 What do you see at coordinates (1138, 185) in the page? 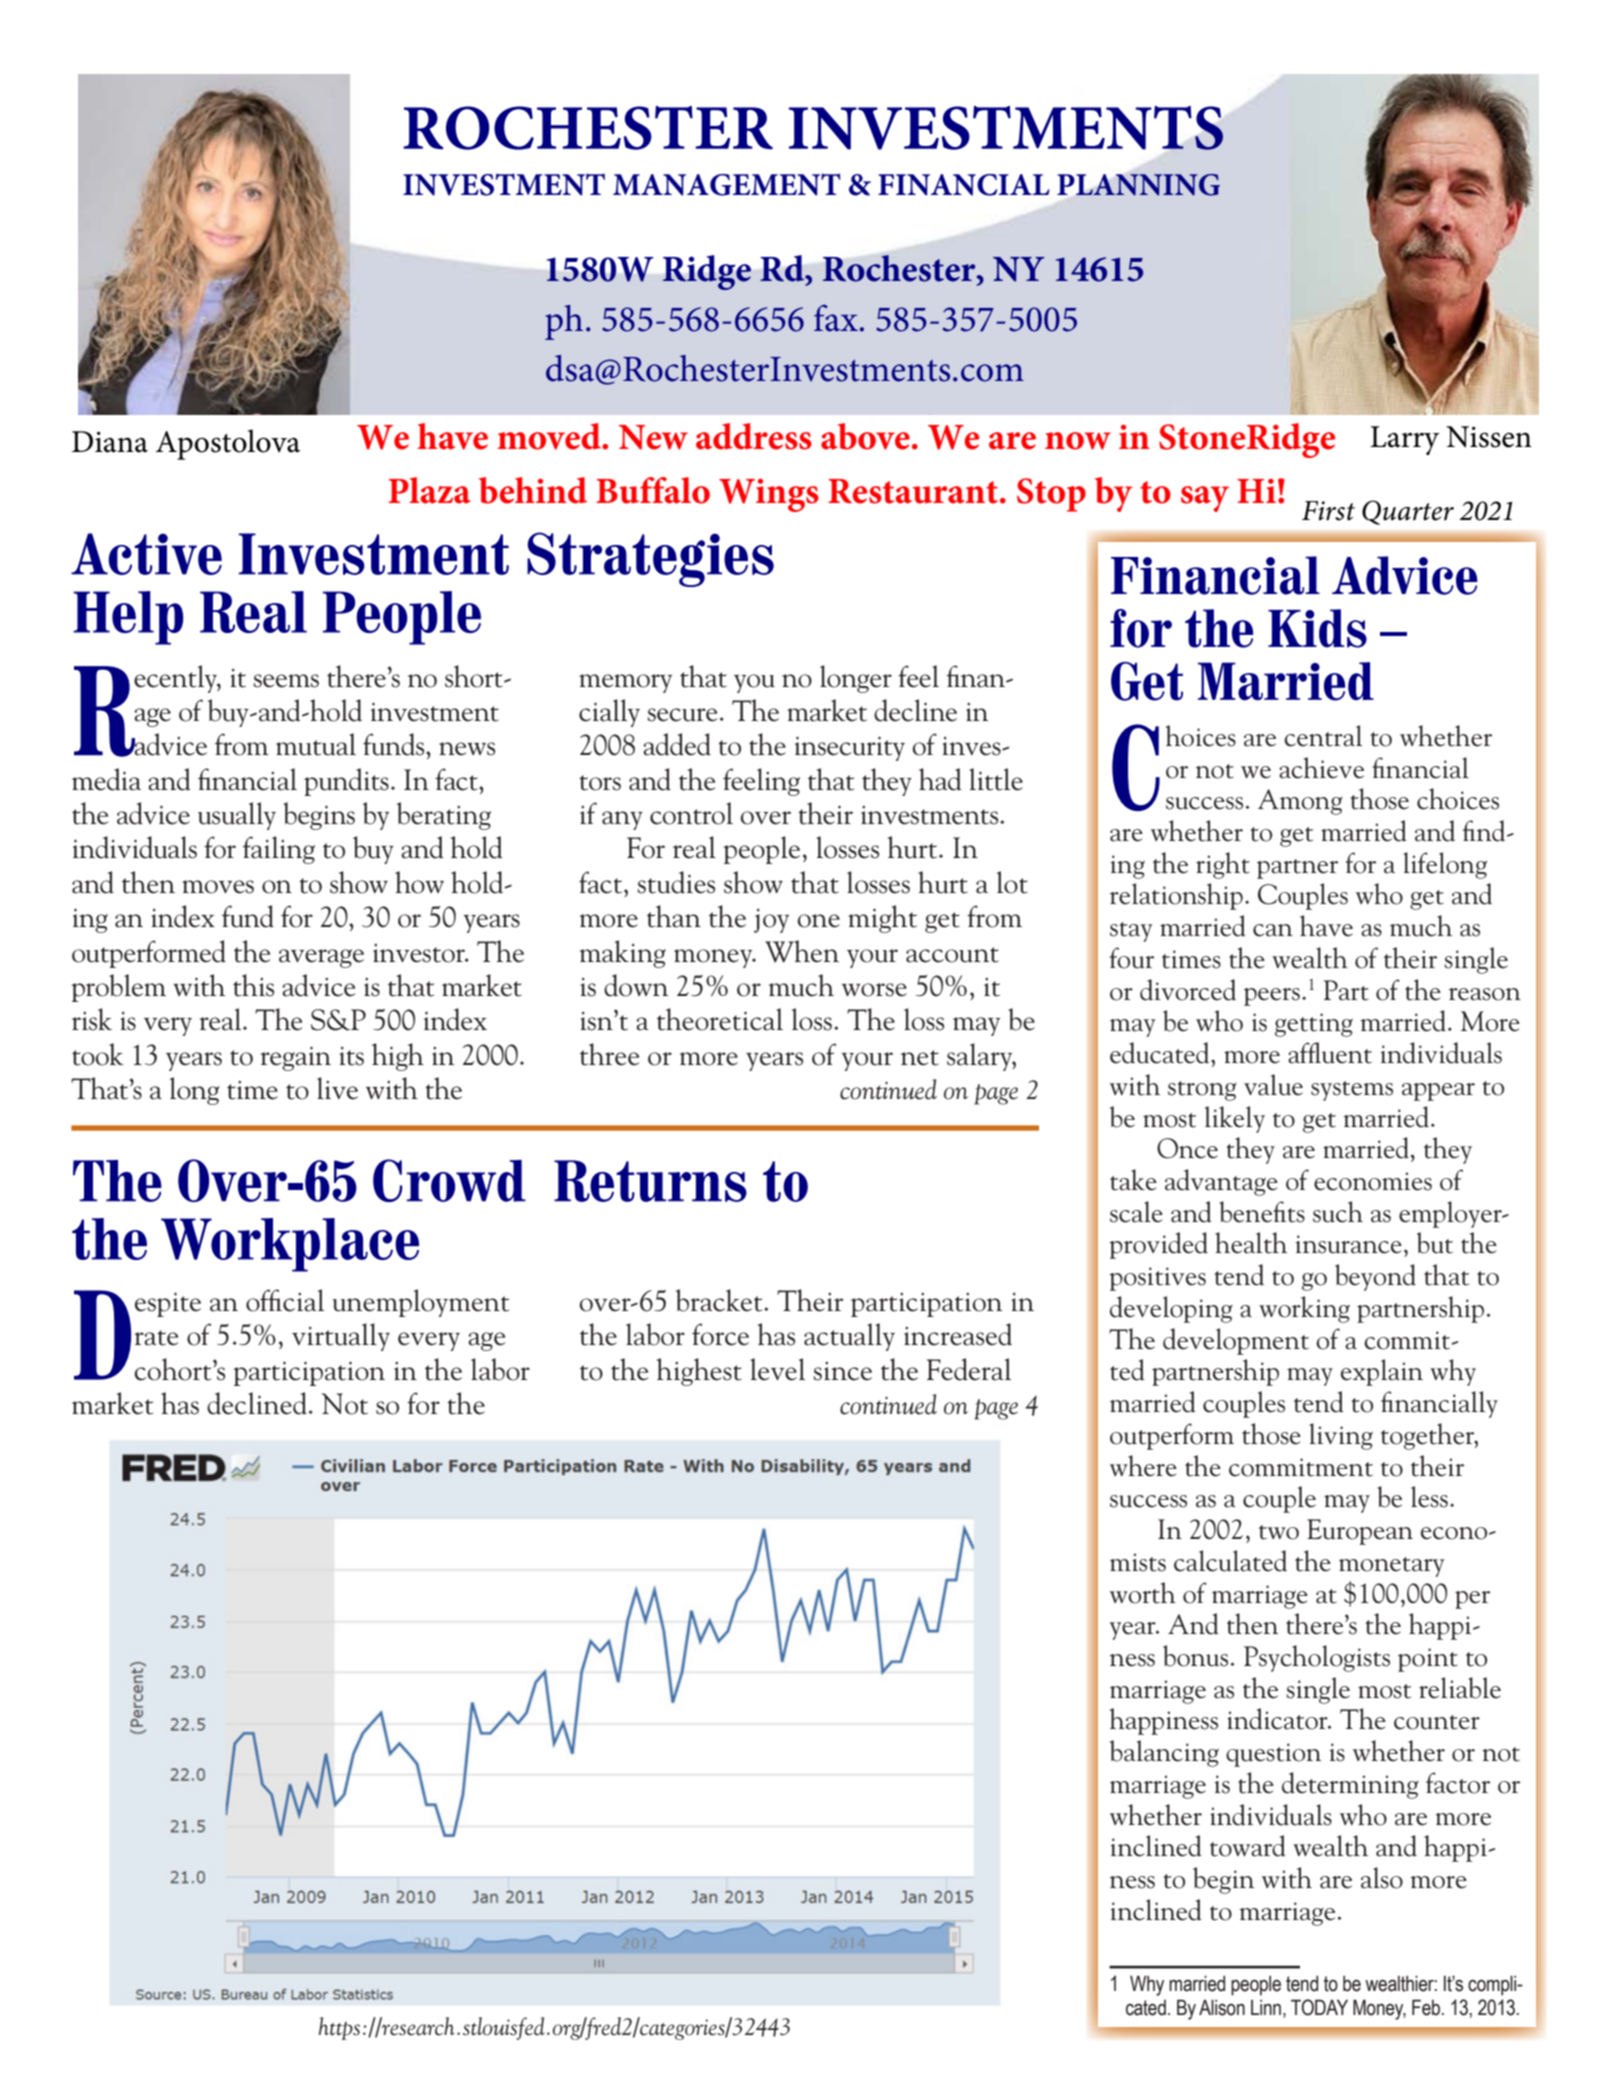
I see `PLANNING` at bounding box center [1138, 185].
